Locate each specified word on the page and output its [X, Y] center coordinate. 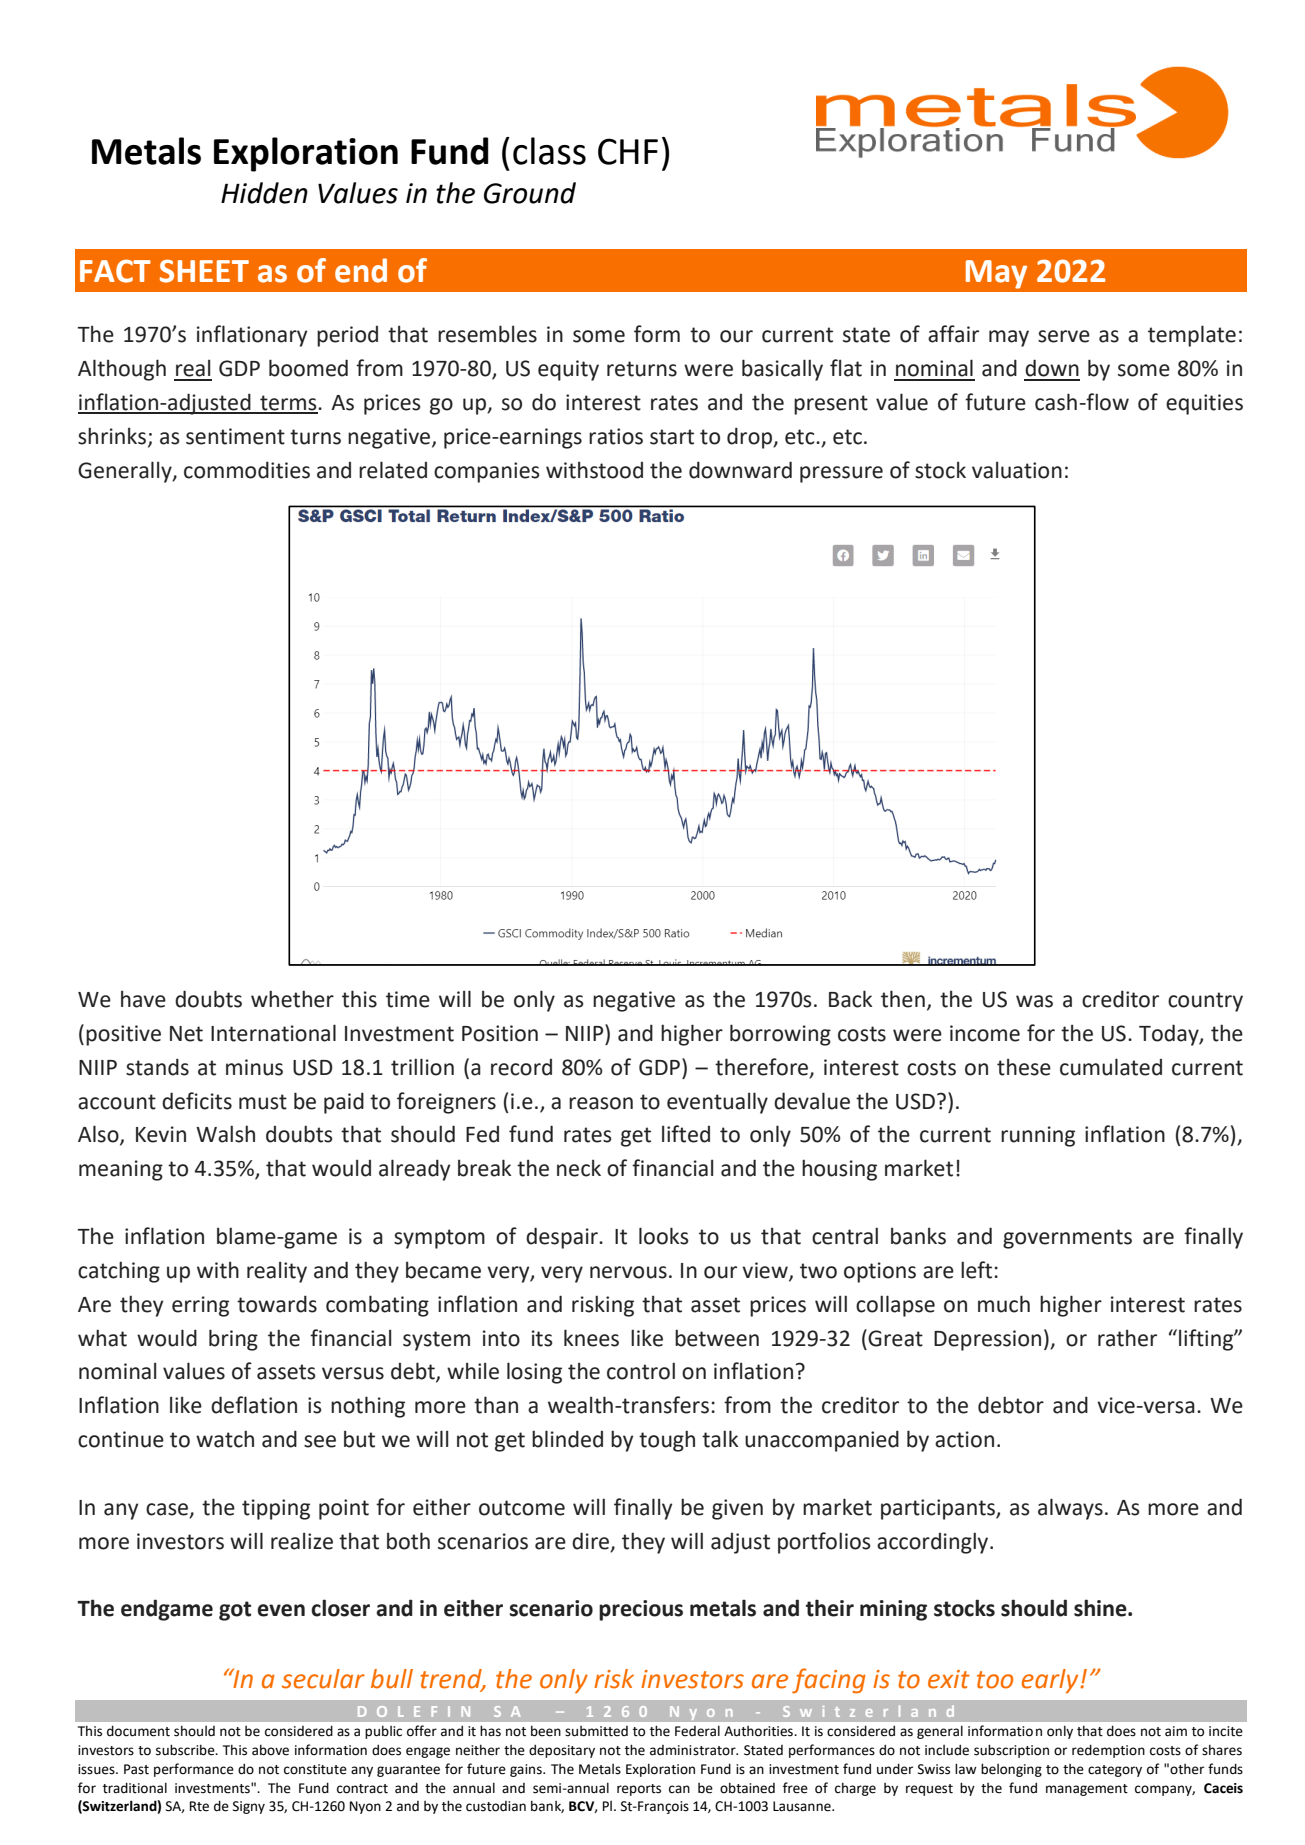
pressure [841, 474]
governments [1067, 1239]
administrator [694, 1750]
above [270, 1750]
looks [664, 1236]
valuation [1017, 470]
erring [200, 1306]
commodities [247, 470]
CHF [628, 151]
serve [1064, 336]
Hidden [264, 193]
